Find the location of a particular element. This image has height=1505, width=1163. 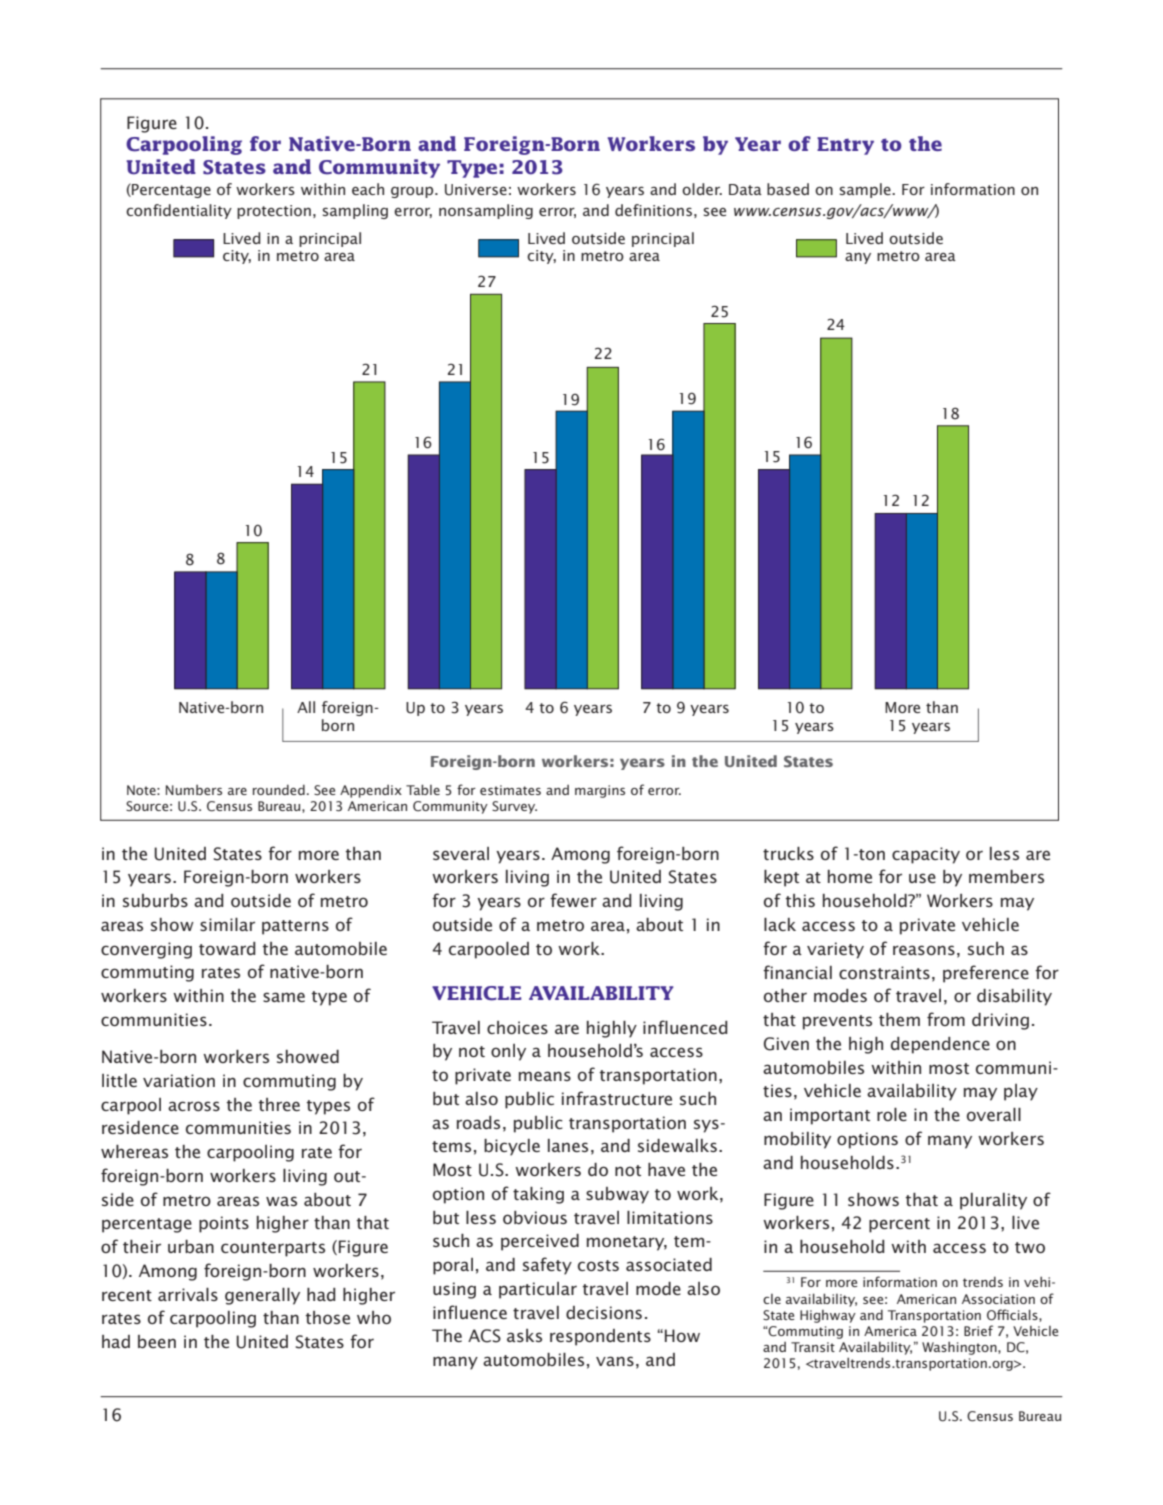

sample is located at coordinates (866, 190).
